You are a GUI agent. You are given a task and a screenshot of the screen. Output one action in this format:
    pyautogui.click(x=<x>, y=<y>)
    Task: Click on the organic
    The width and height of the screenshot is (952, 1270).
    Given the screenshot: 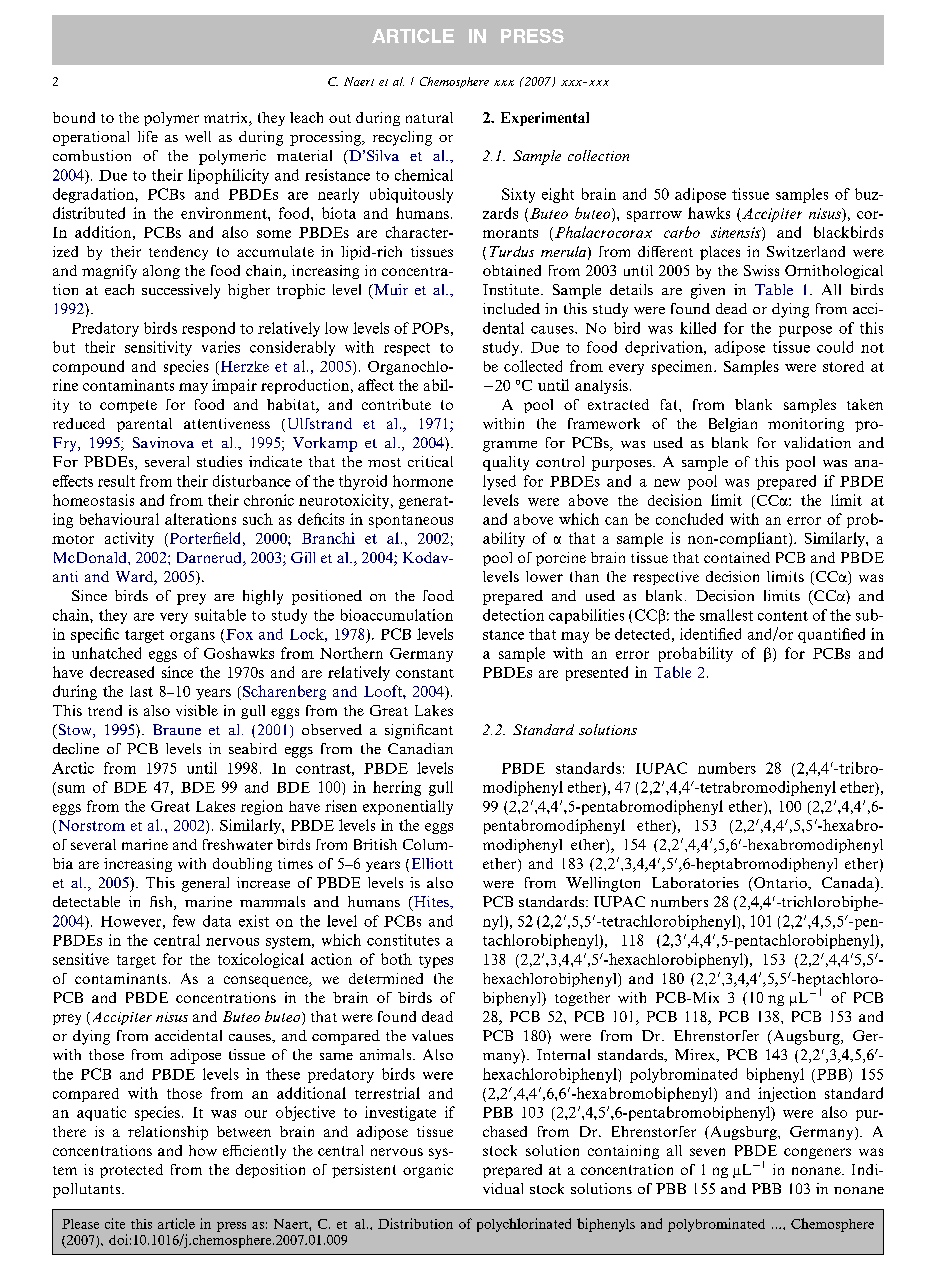 What is the action you would take?
    pyautogui.click(x=428, y=1171)
